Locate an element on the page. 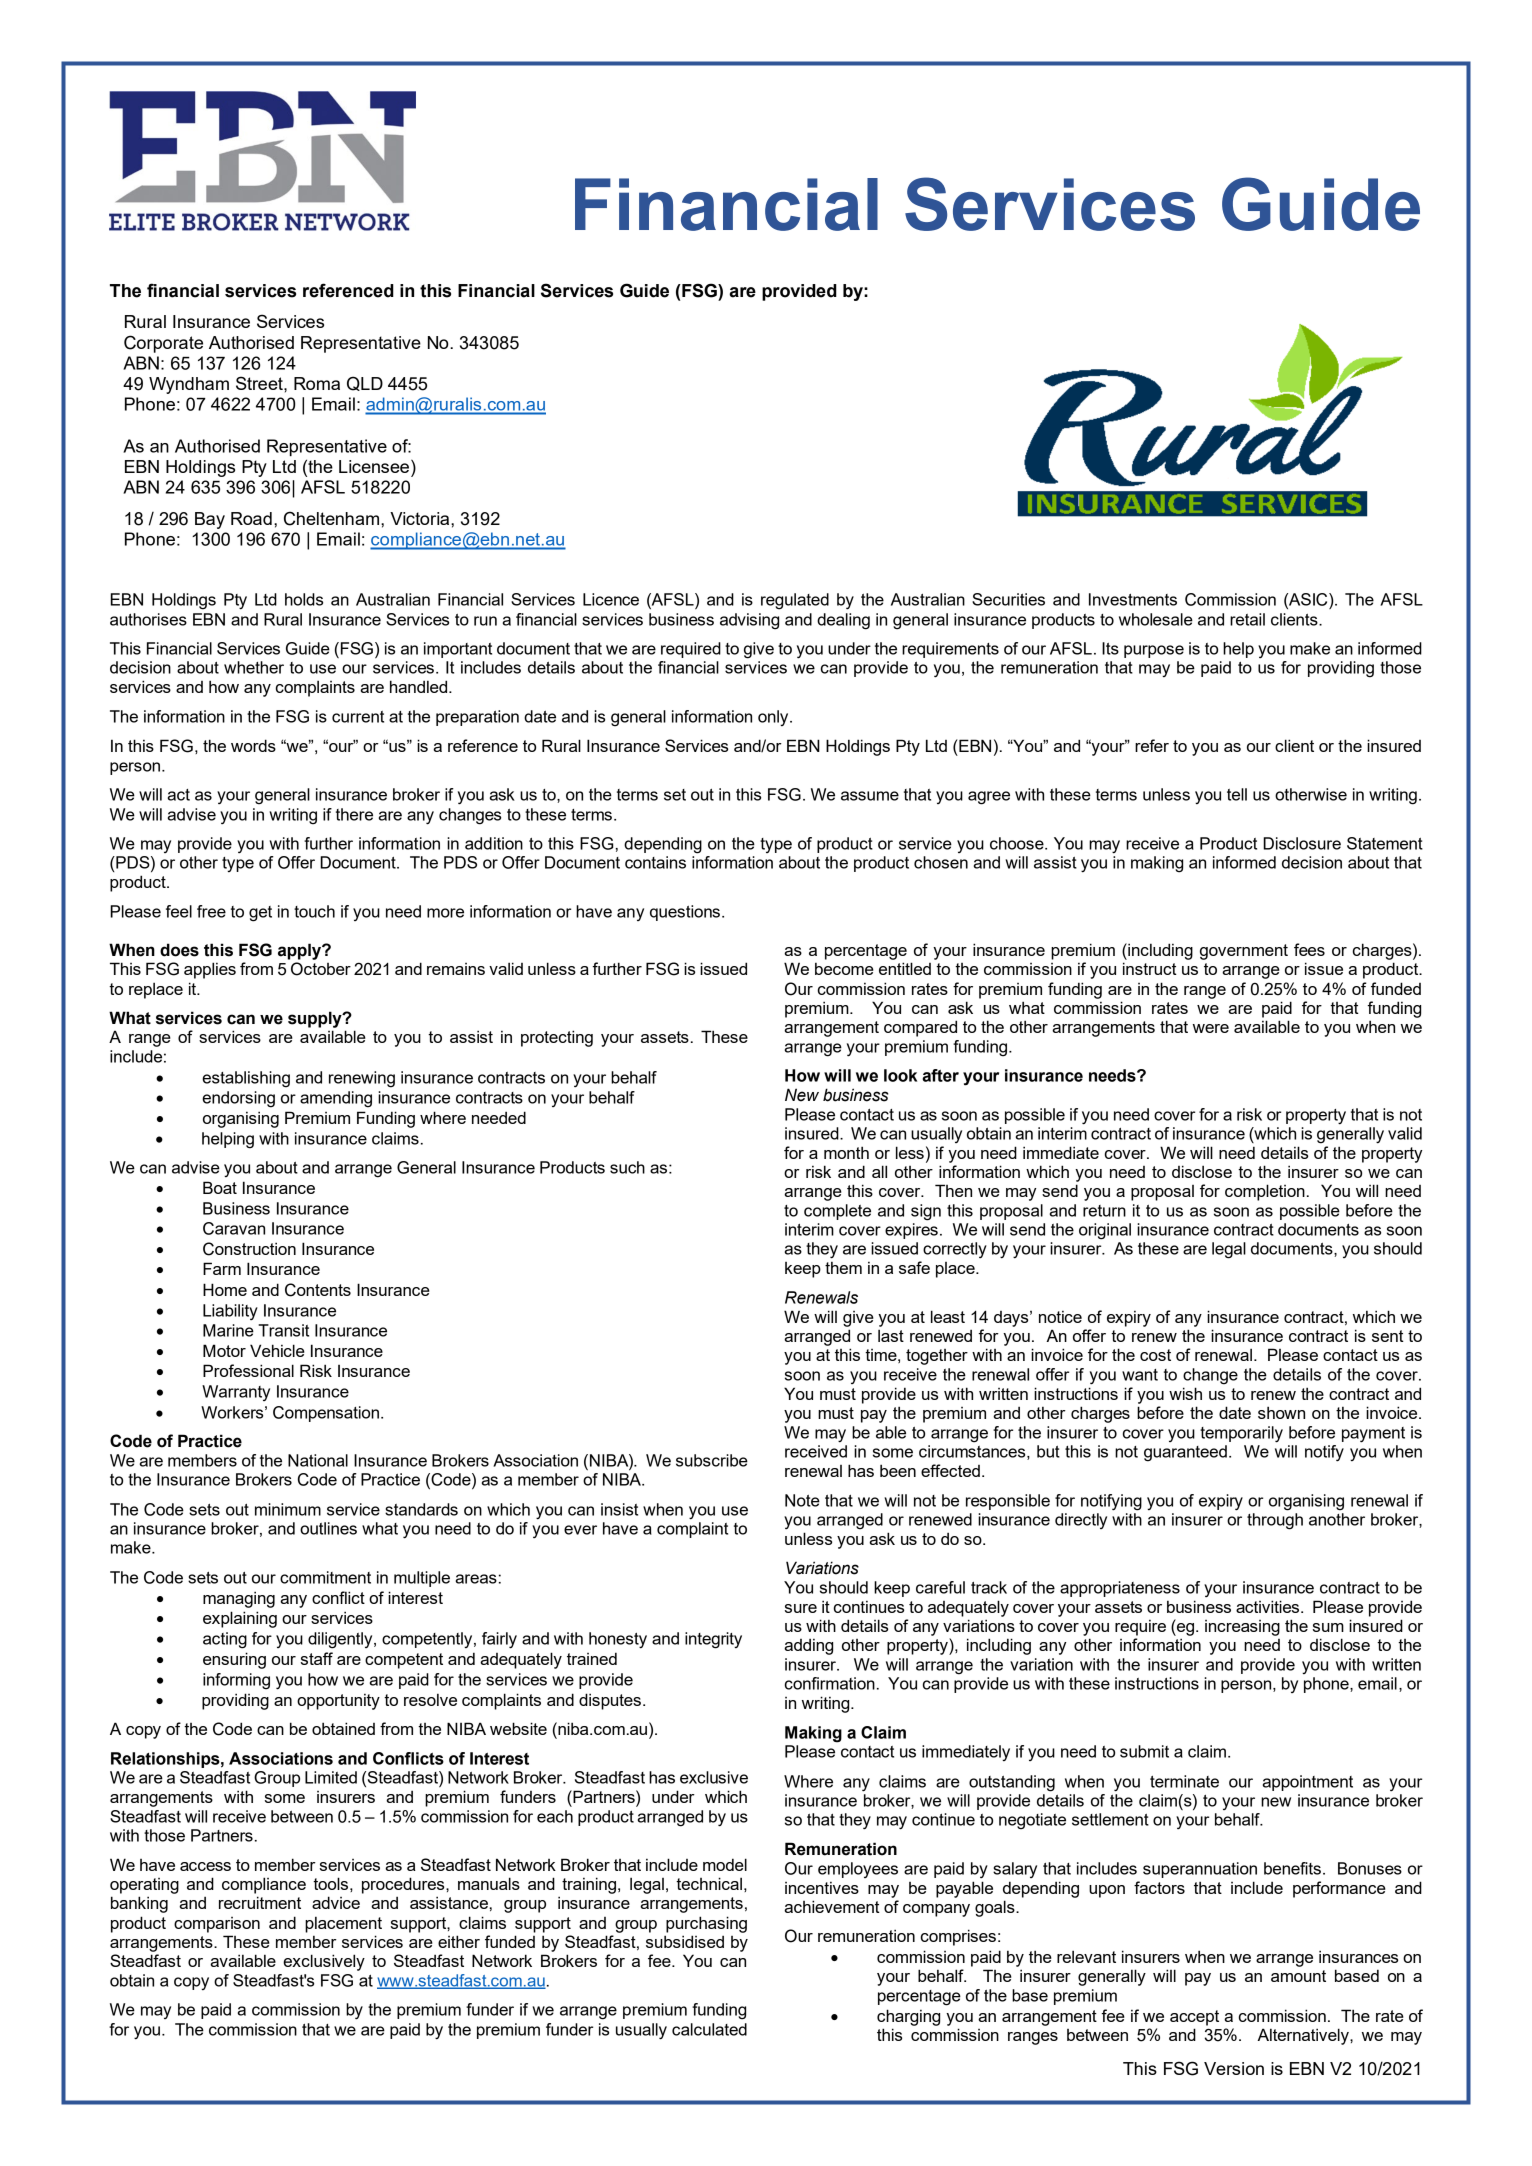 The height and width of the image is (2166, 1532). complete is located at coordinates (837, 1212).
